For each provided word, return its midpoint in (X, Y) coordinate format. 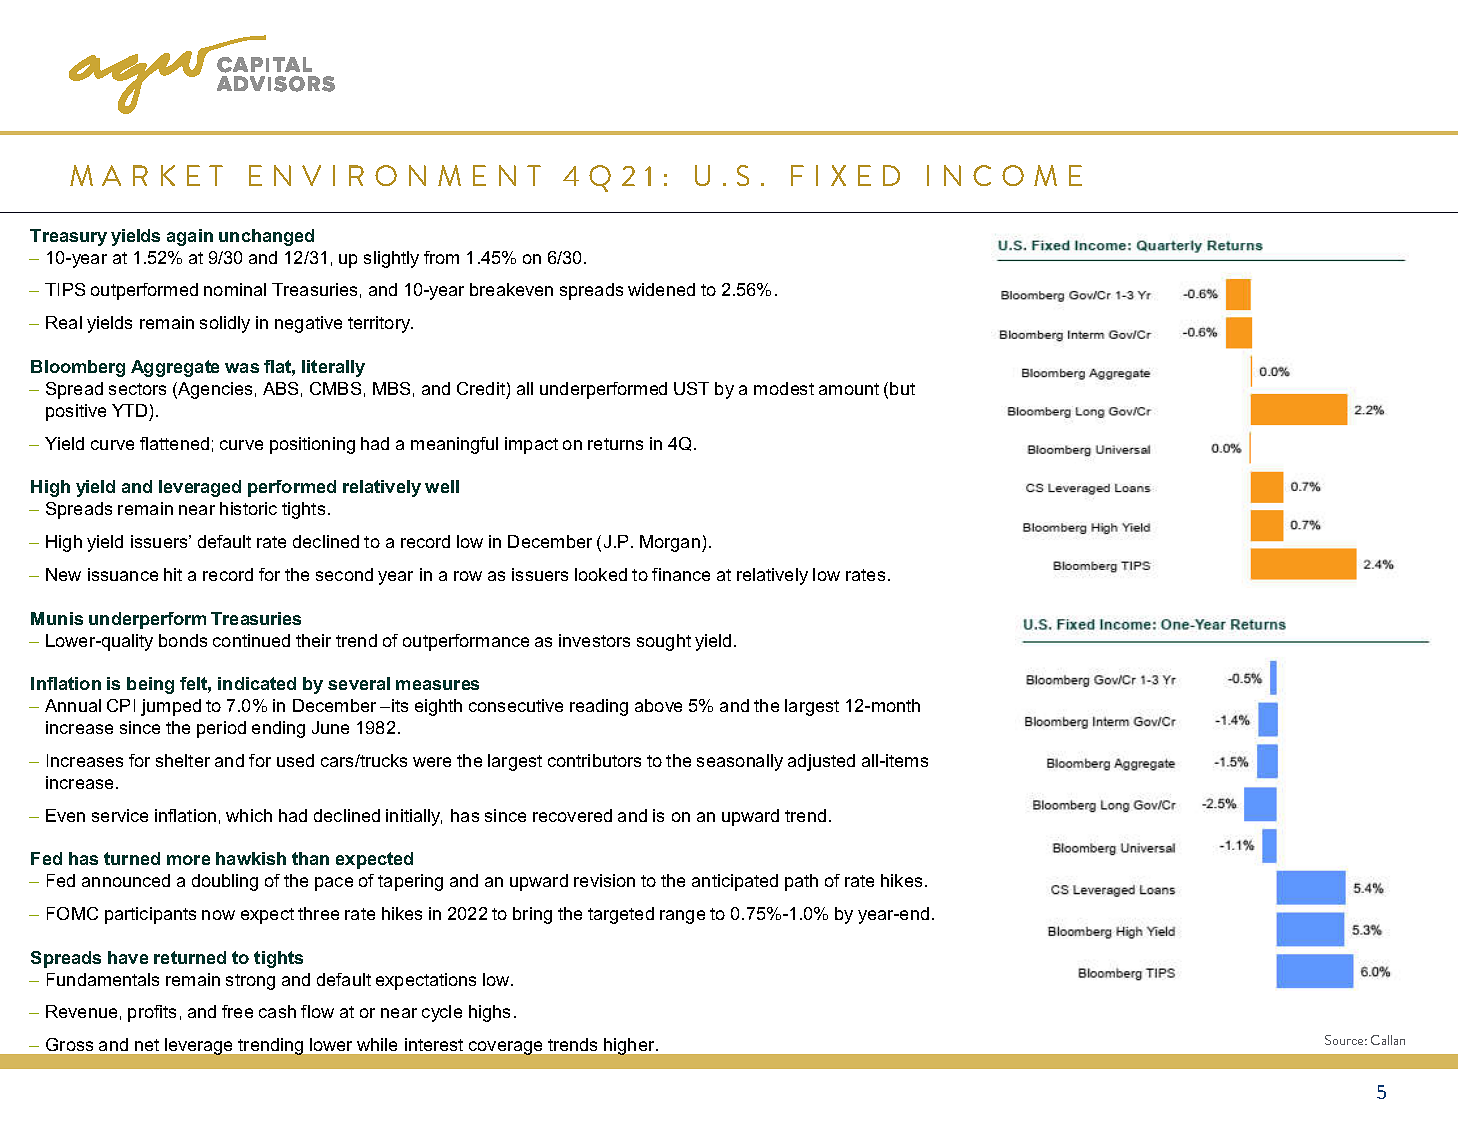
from (441, 257)
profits (152, 1013)
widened (661, 289)
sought (664, 642)
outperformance (466, 642)
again (190, 237)
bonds (183, 640)
